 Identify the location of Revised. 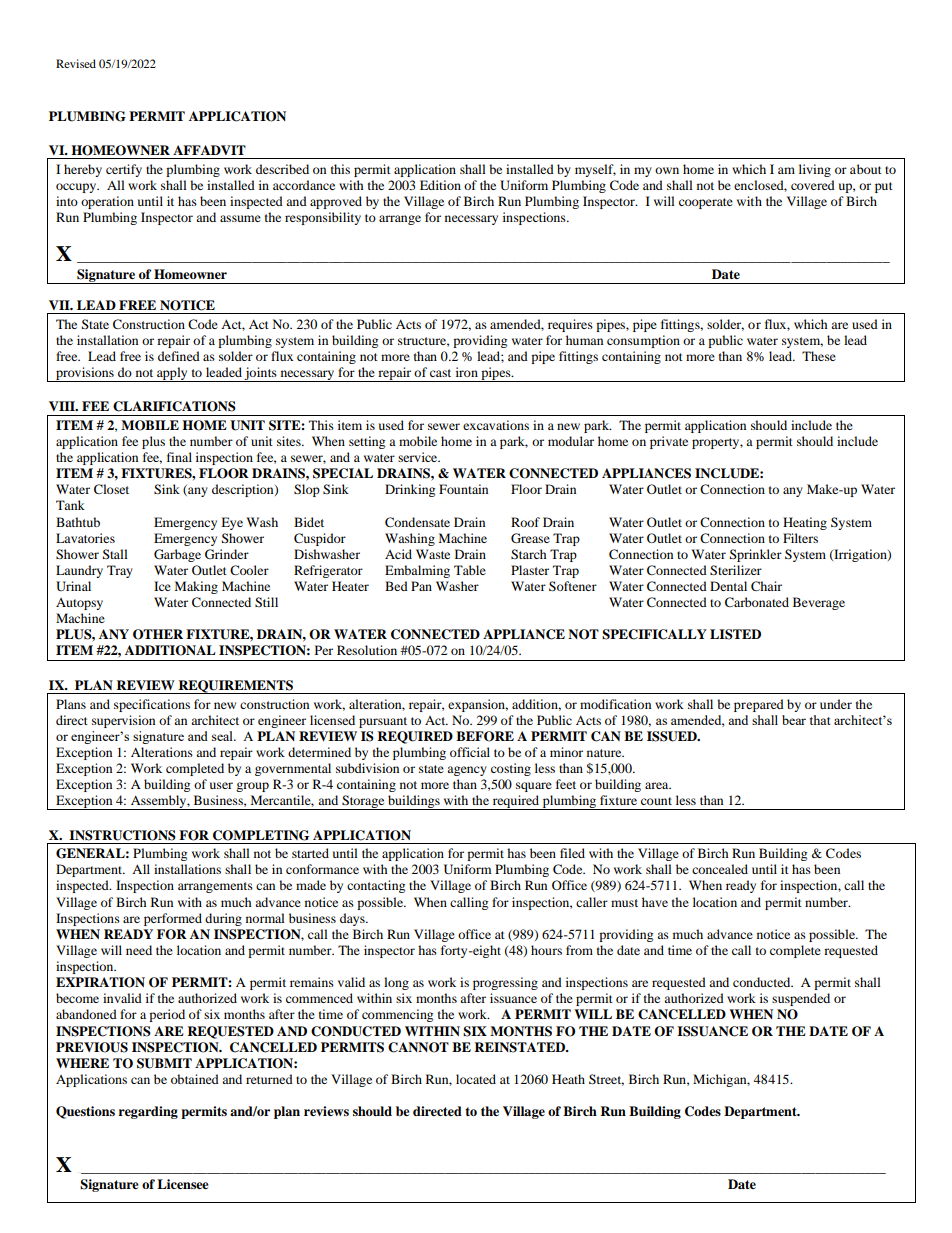
(76, 63).
